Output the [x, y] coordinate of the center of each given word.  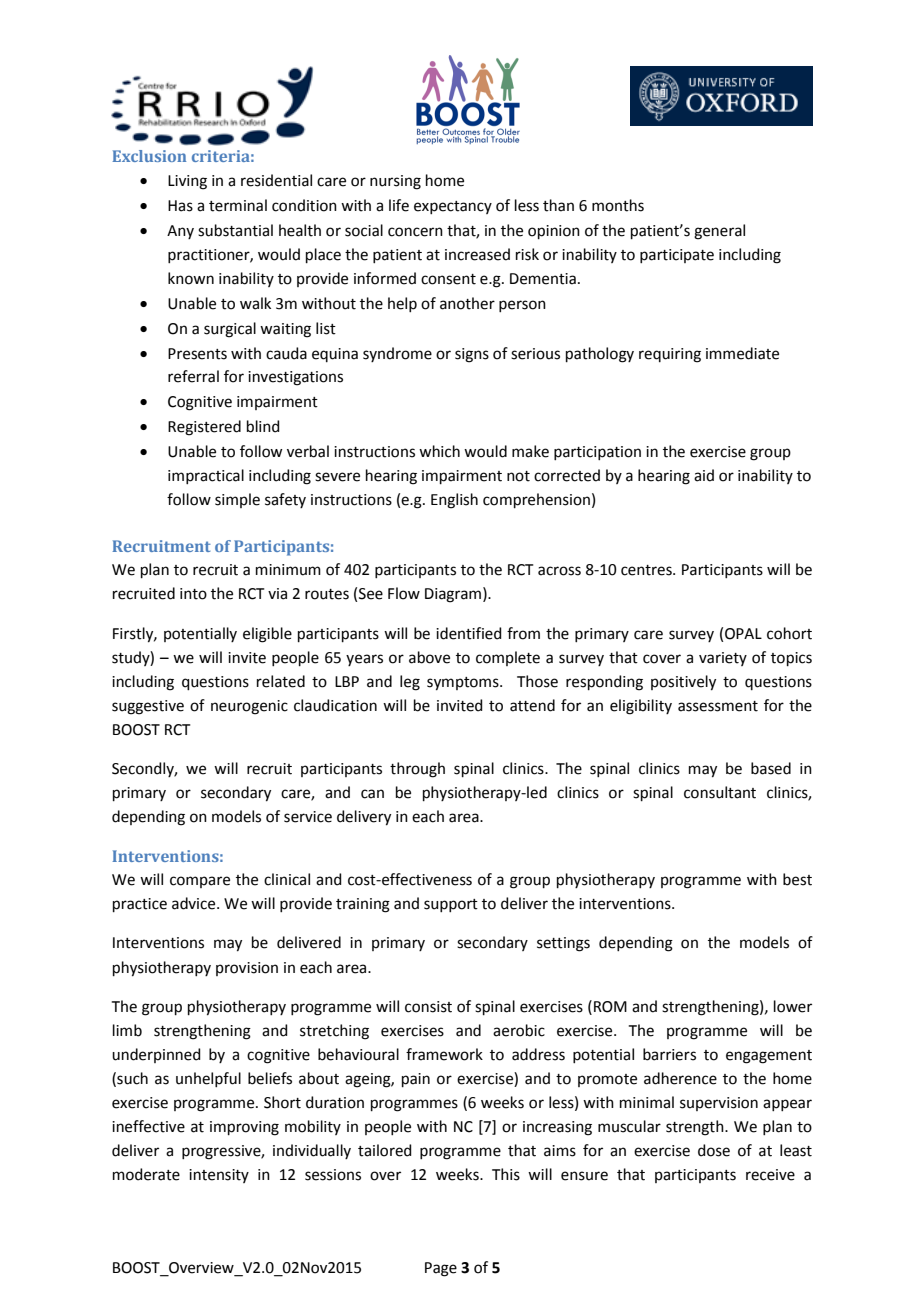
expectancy [453, 207]
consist [428, 1007]
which [439, 451]
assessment [718, 706]
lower [793, 1006]
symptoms [464, 684]
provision [247, 969]
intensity [219, 1176]
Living [187, 182]
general [719, 232]
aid [704, 475]
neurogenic [249, 707]
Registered [204, 428]
